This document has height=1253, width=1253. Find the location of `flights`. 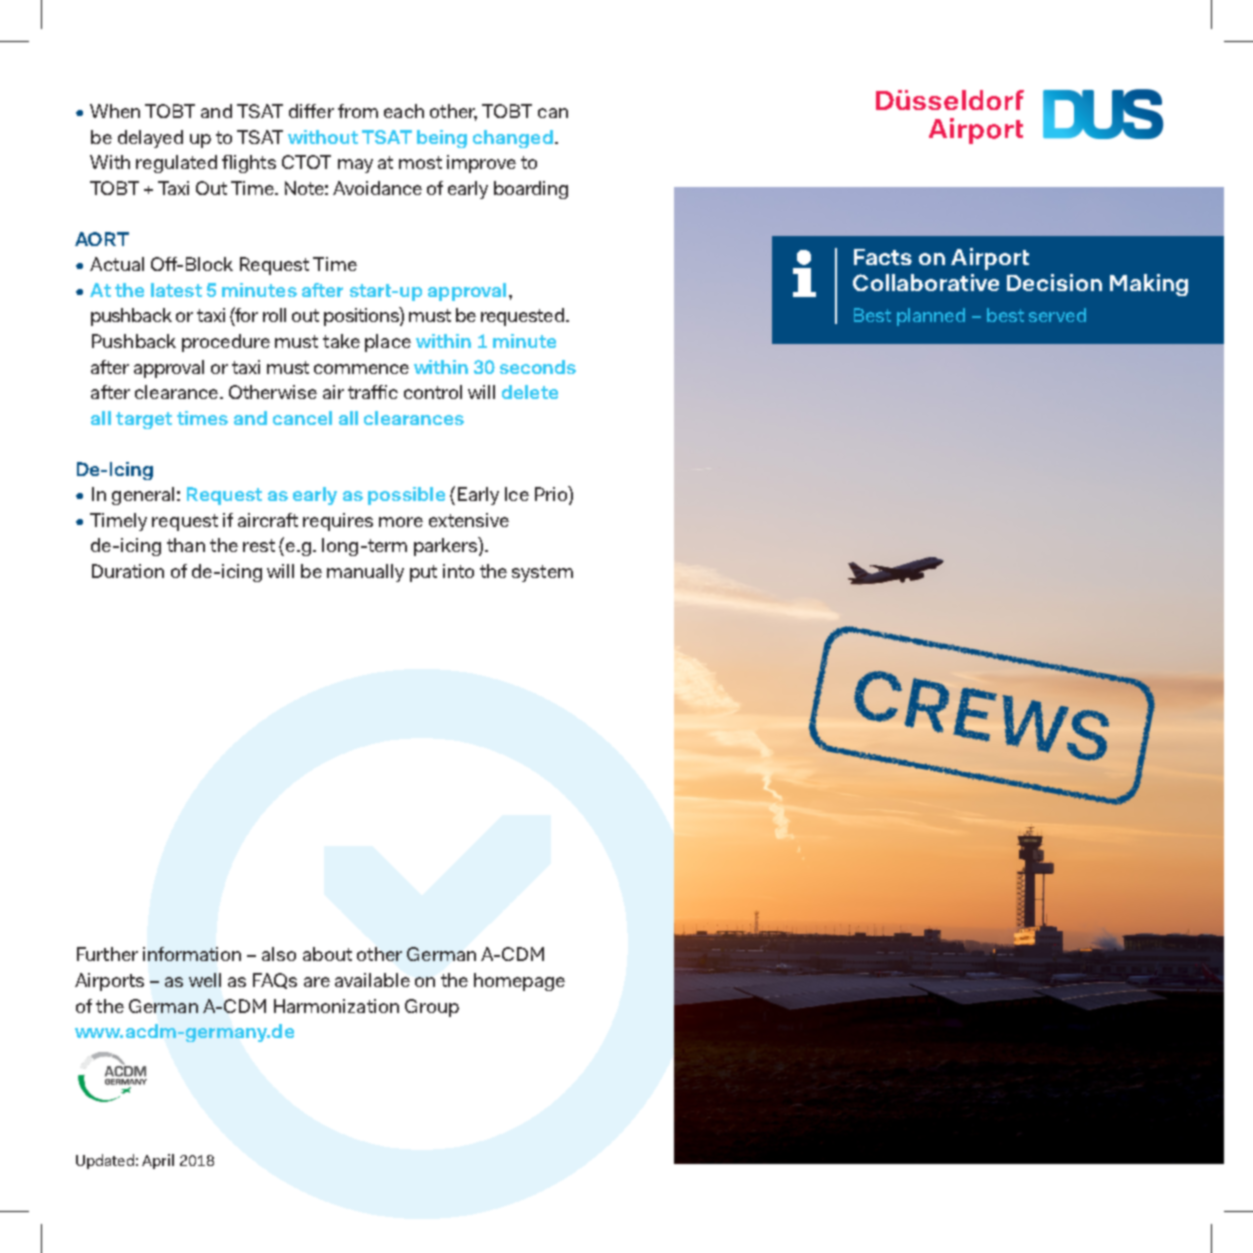

flights is located at coordinates (249, 164).
